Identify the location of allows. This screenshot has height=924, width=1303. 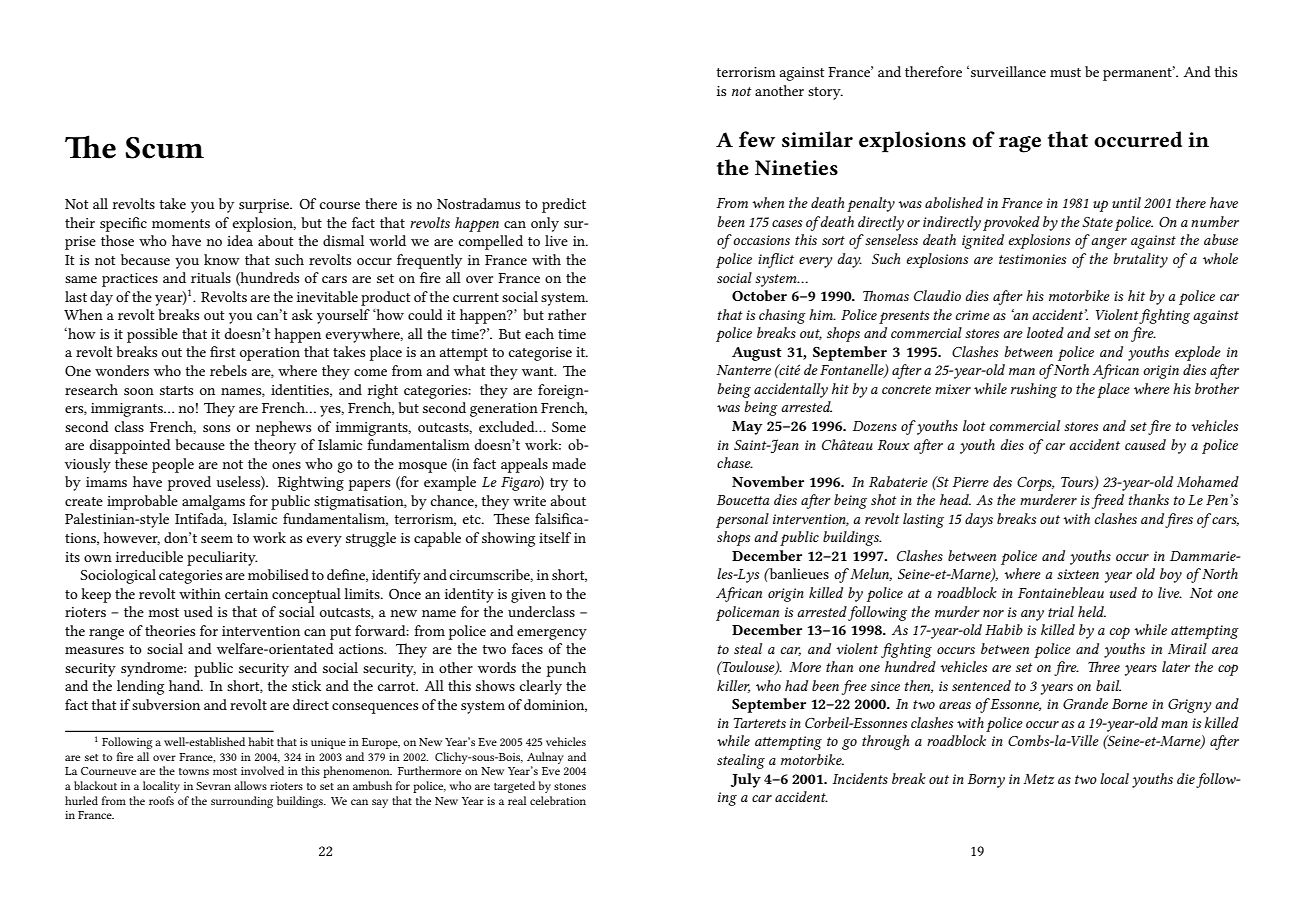
(250, 785).
